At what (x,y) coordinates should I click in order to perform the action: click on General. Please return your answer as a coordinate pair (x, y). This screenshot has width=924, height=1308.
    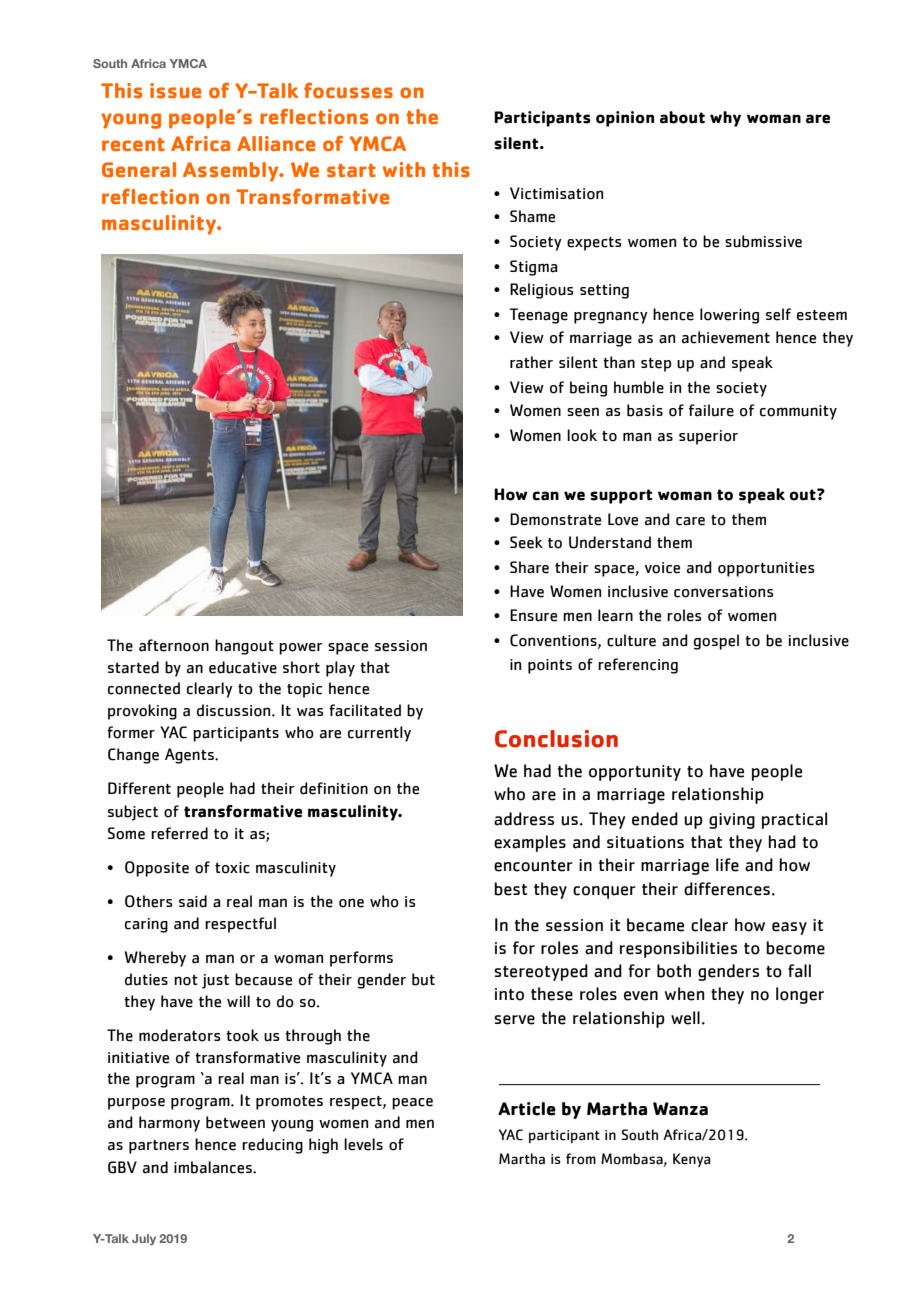
    Looking at the image, I should click on (139, 170).
